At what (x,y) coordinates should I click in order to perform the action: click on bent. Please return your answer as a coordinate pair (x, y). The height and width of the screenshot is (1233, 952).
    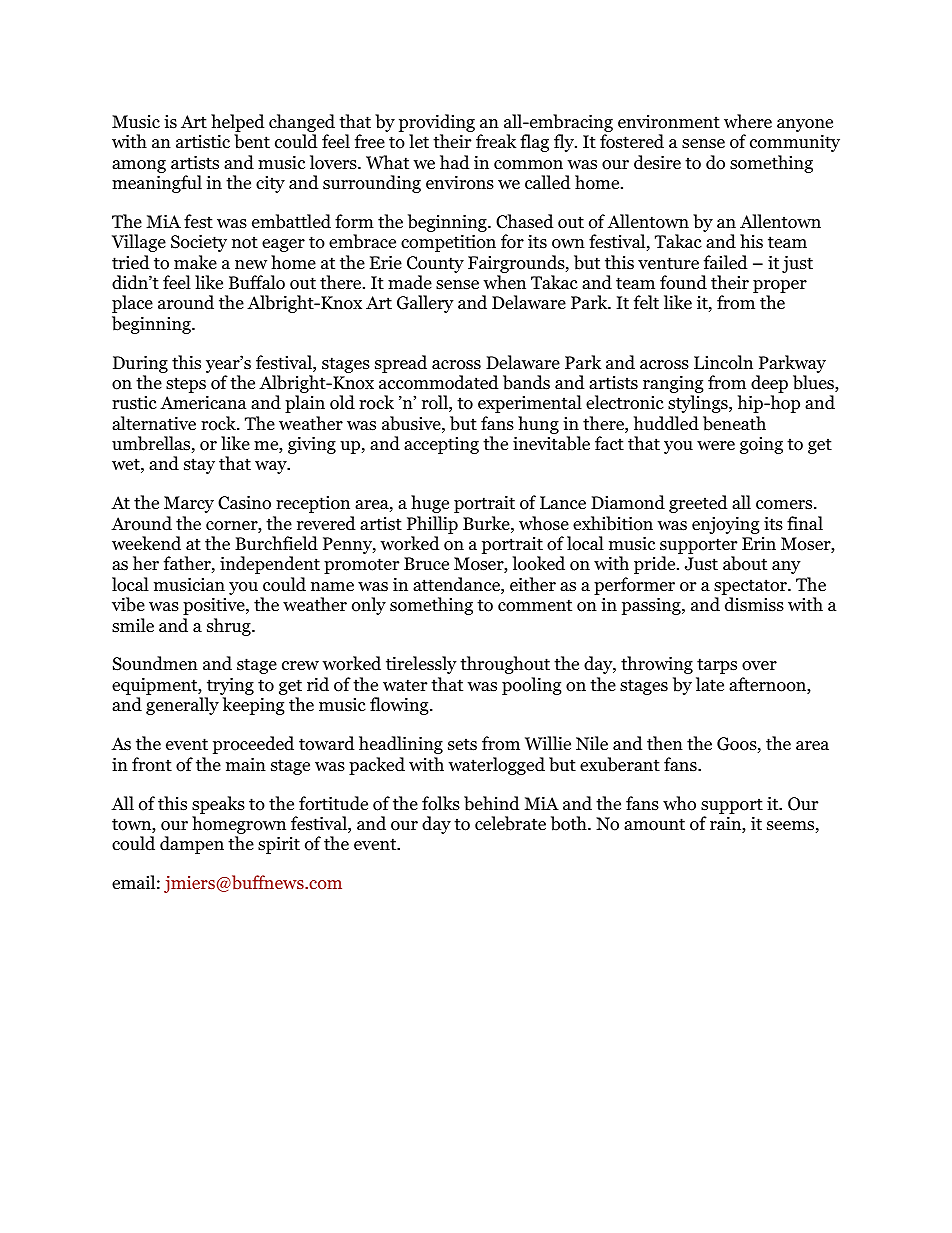
    Looking at the image, I should click on (252, 141).
